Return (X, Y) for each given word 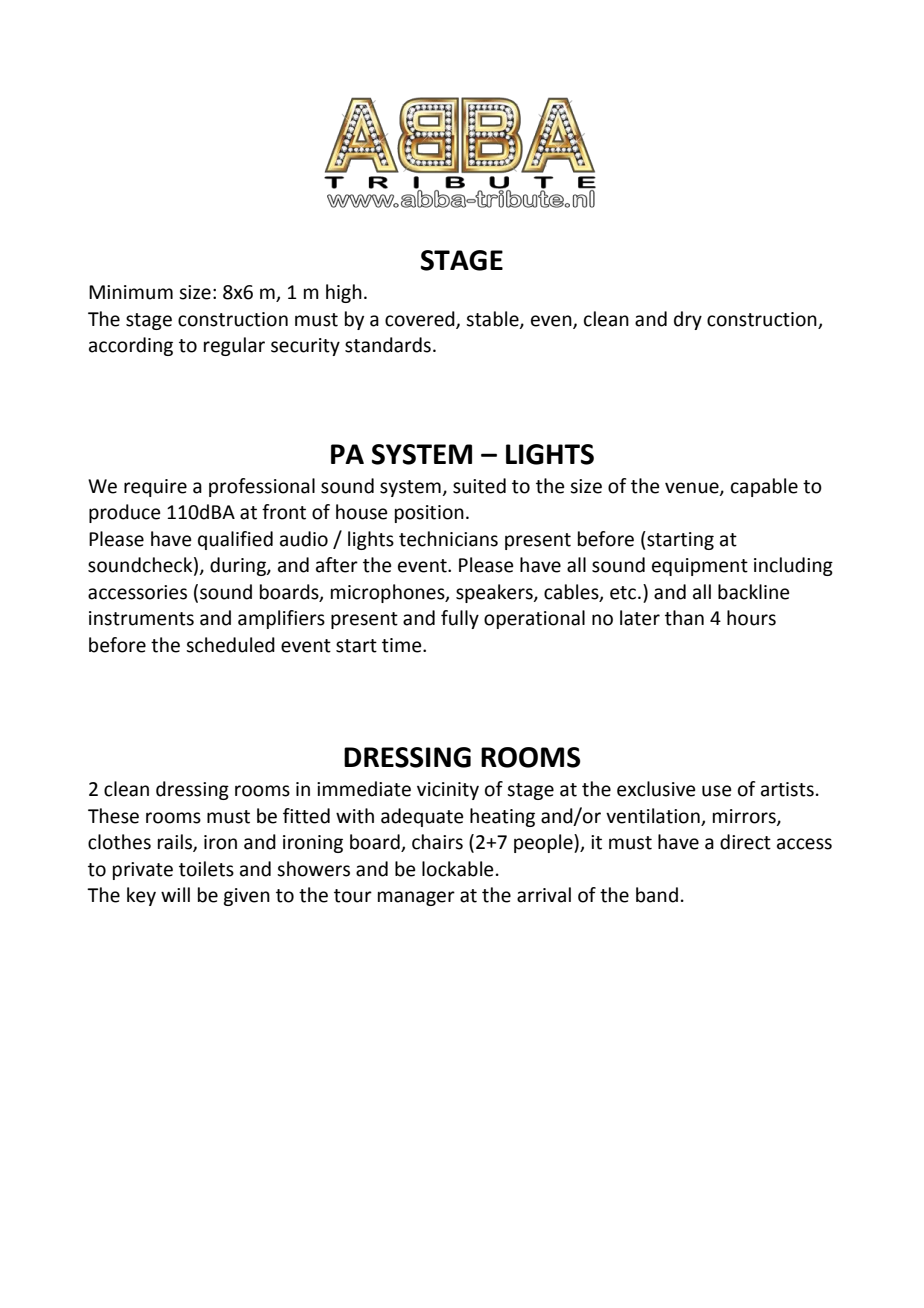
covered (421, 319)
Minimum (131, 292)
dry (688, 320)
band (657, 895)
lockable (458, 869)
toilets (206, 869)
